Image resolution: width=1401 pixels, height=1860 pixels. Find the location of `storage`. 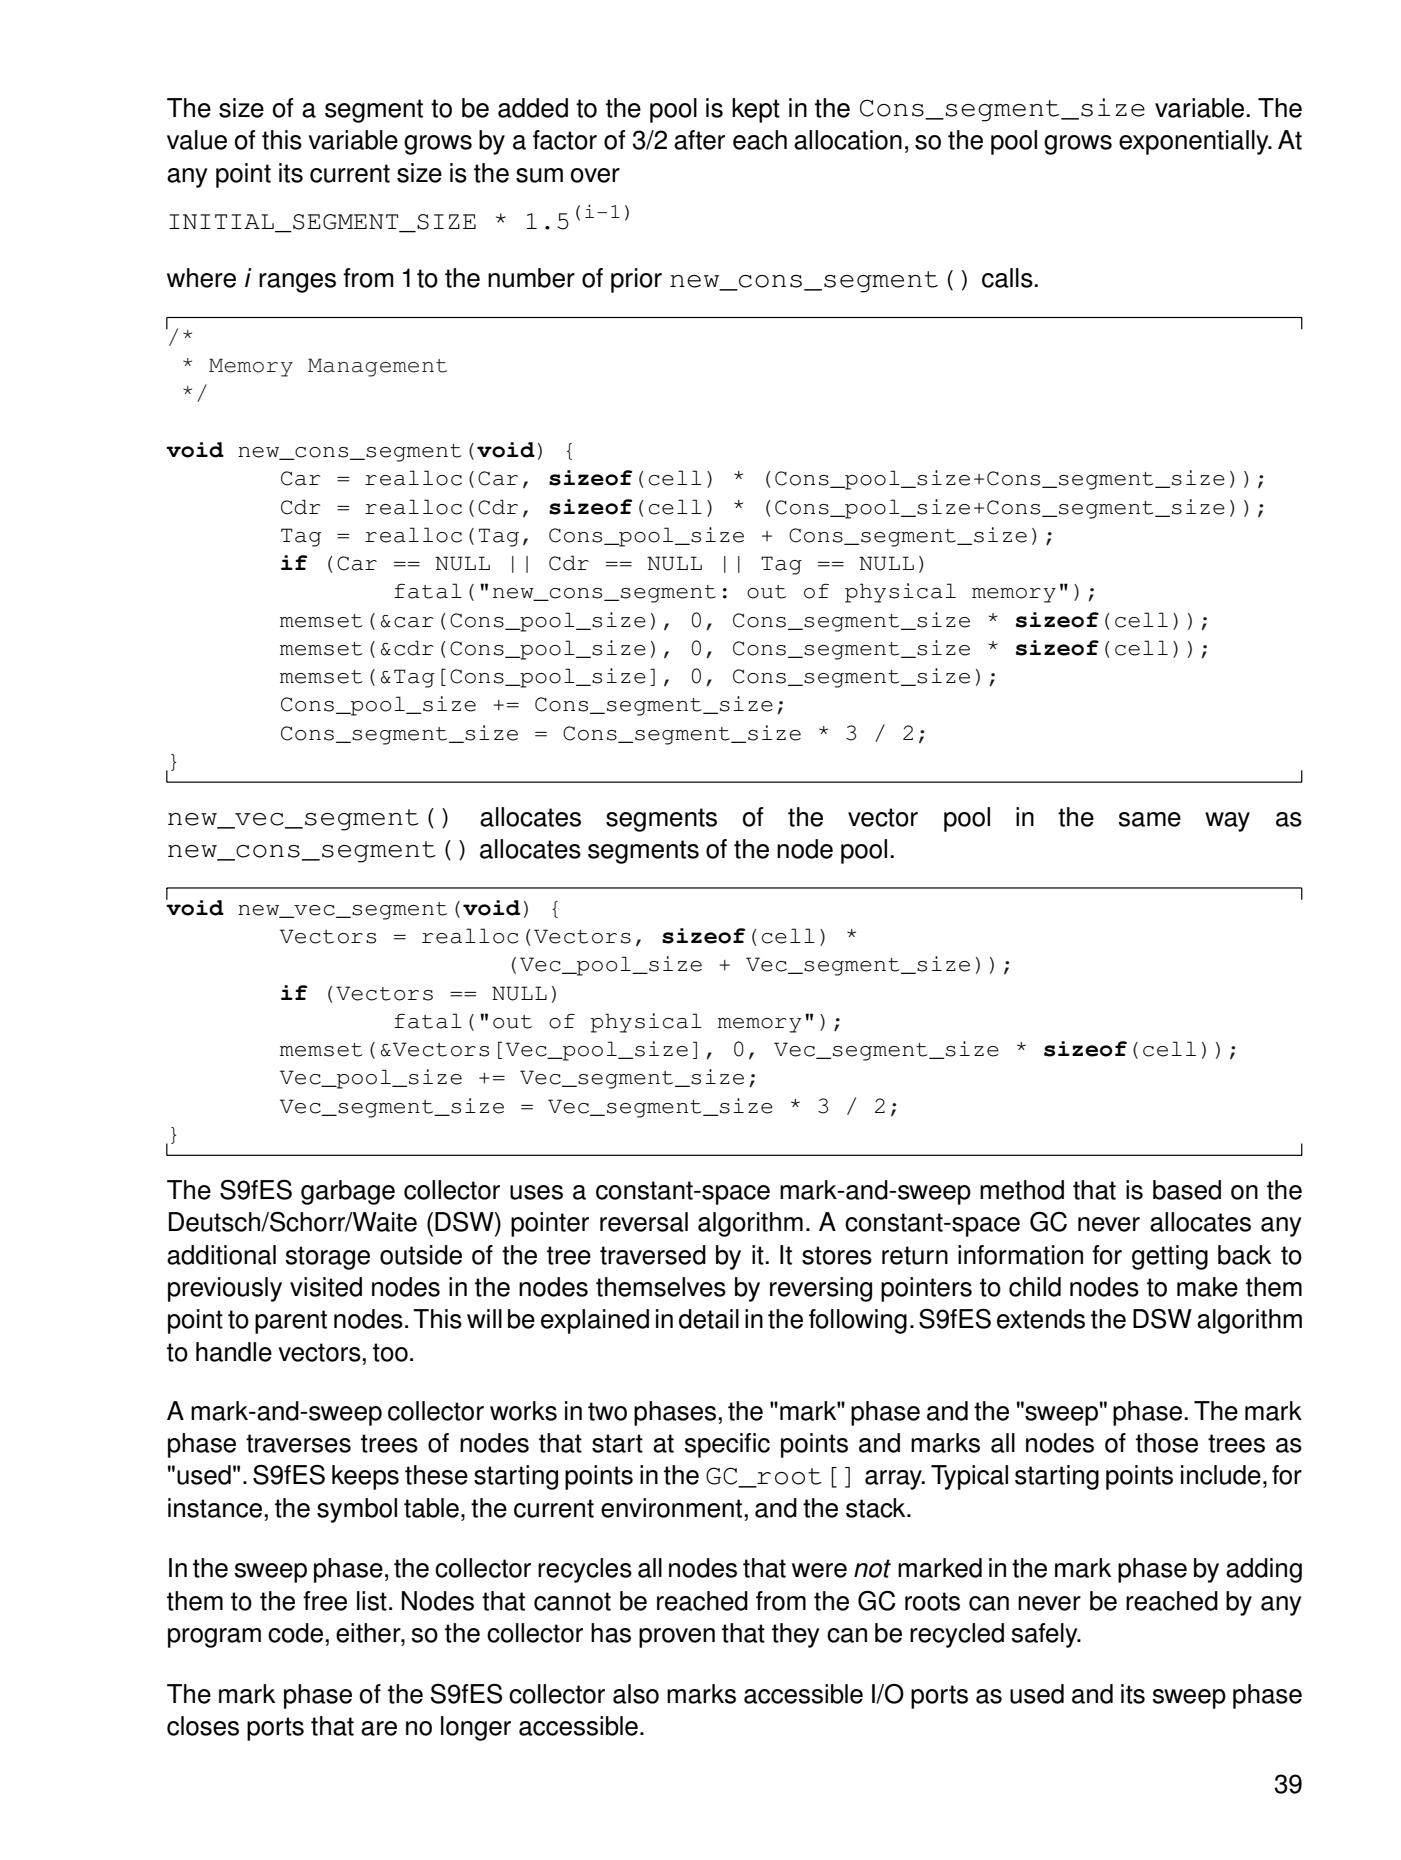

storage is located at coordinates (328, 1258).
